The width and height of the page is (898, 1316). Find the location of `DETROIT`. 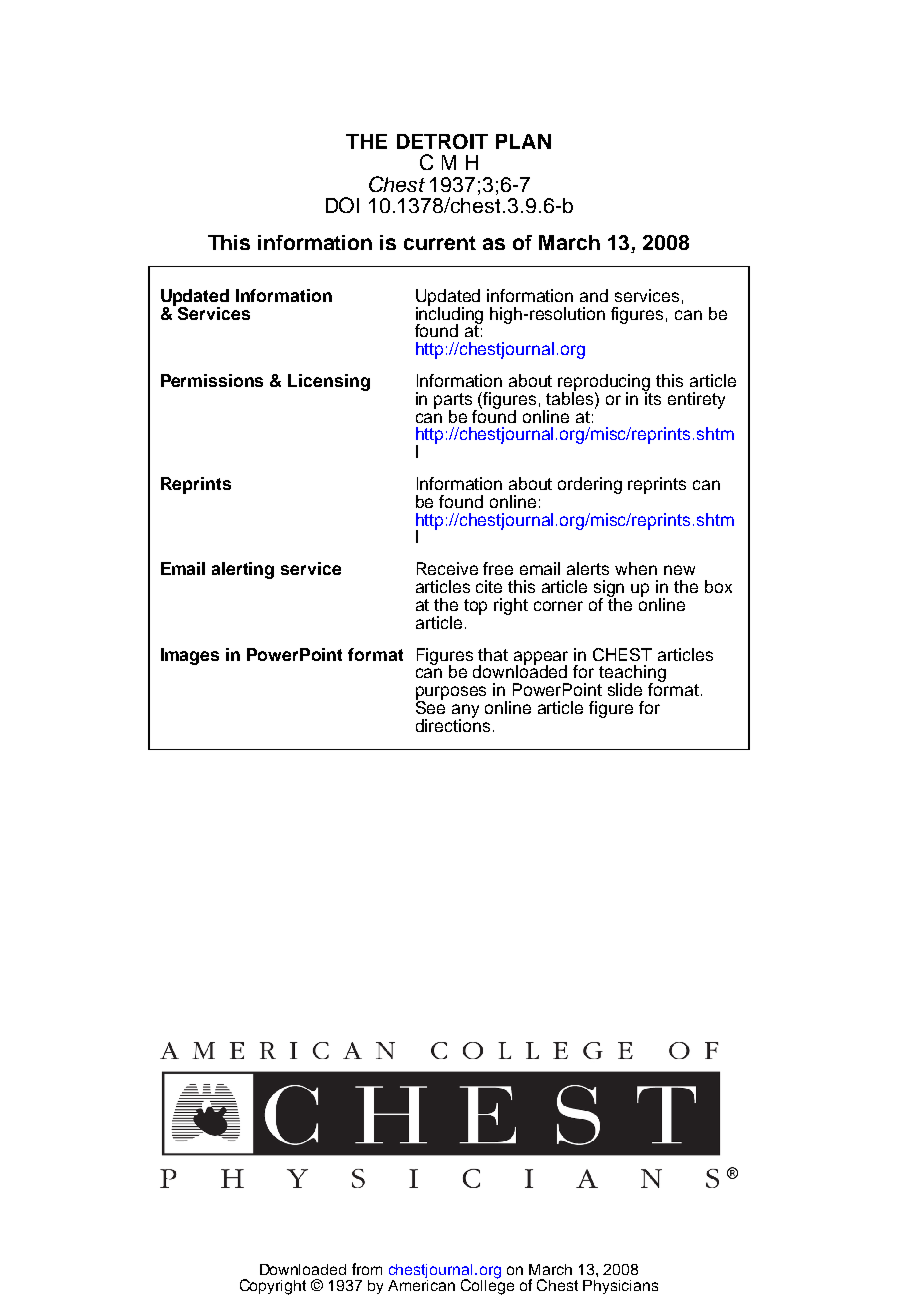

DETROIT is located at coordinates (442, 141).
